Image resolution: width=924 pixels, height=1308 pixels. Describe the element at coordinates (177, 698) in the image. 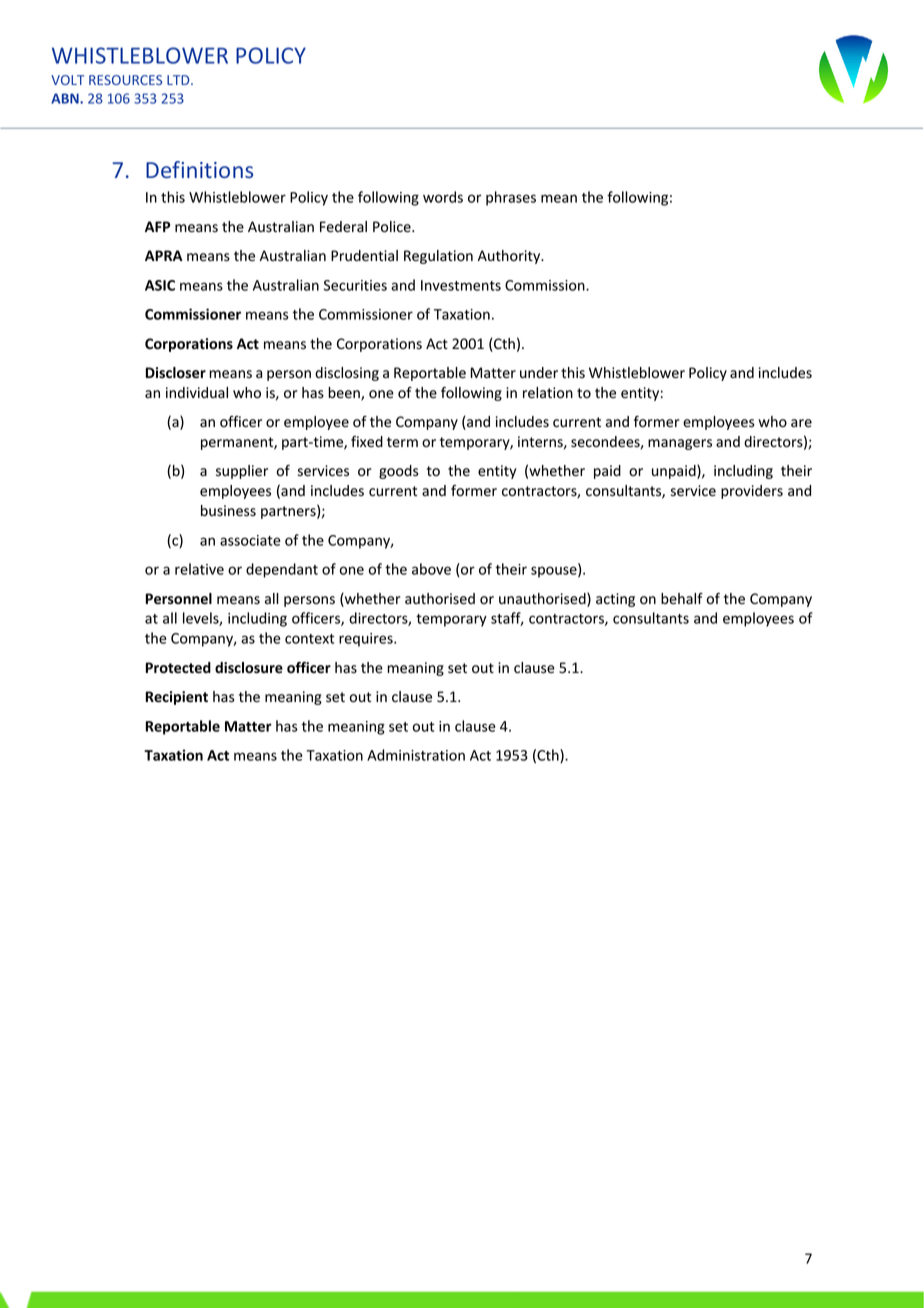

I see `Recipient` at that location.
